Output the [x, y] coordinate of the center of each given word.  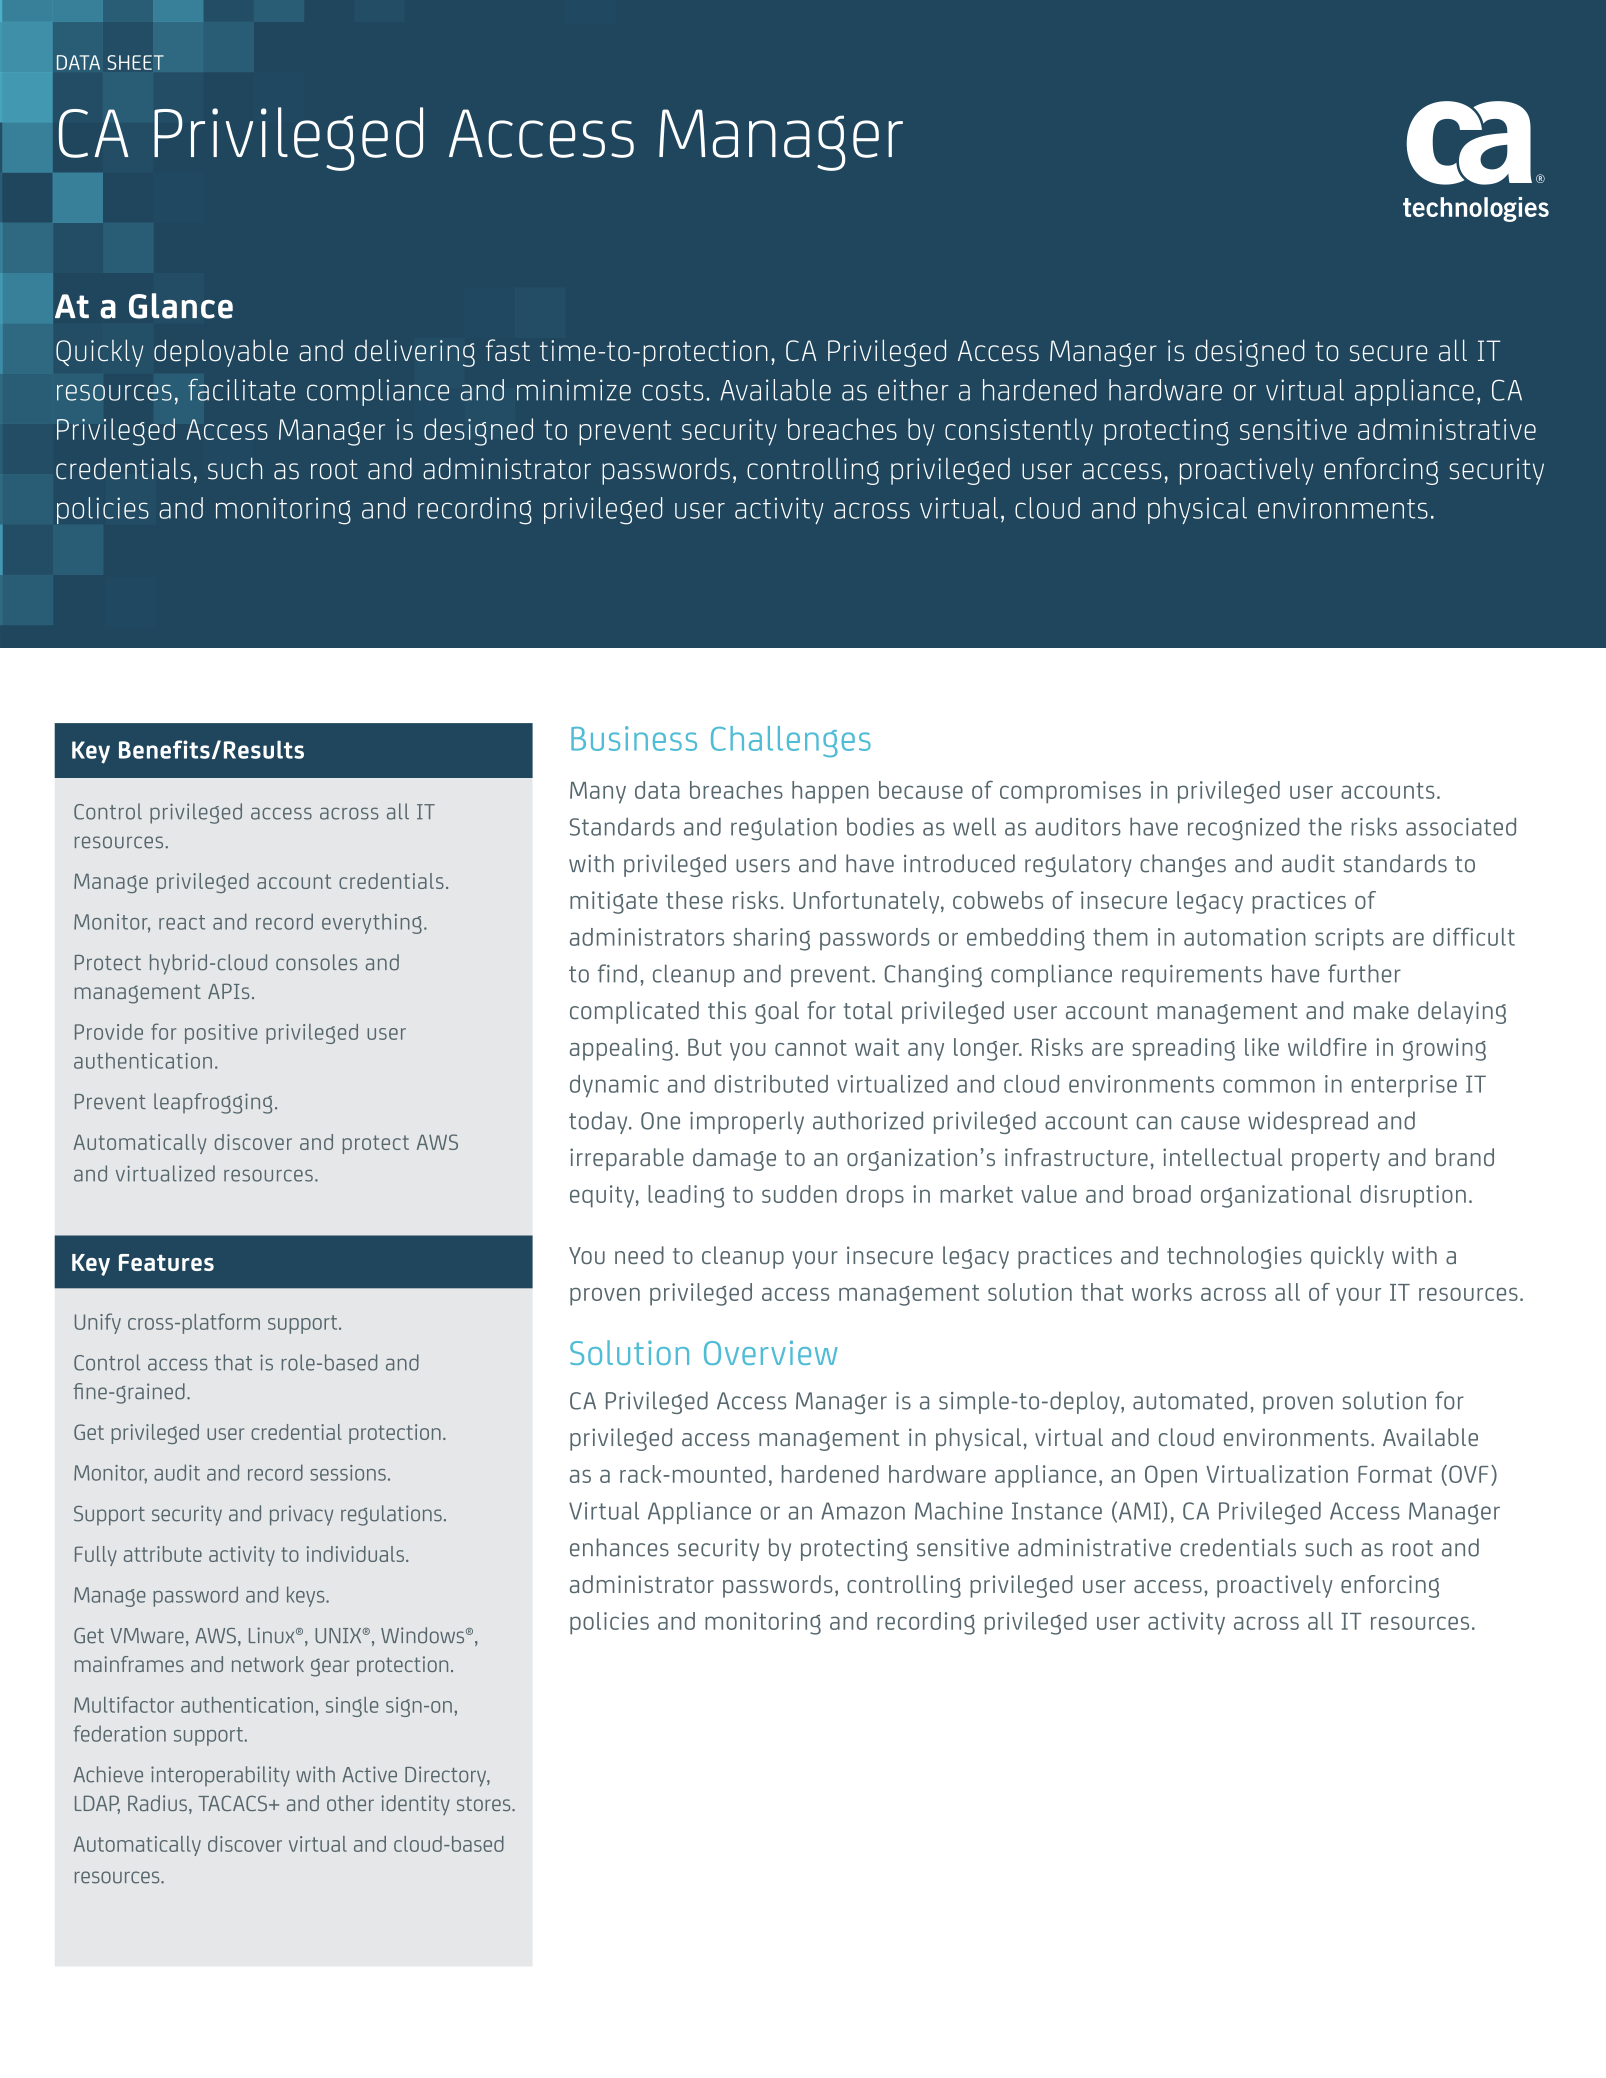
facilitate [241, 389]
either [913, 390]
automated [1190, 1400]
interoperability [220, 1776]
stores [485, 1804]
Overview [770, 1352]
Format [1395, 1474]
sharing [771, 939]
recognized [1243, 829]
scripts [1349, 939]
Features [166, 1262]
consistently [1019, 432]
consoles [316, 962]
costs [672, 391]
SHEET [136, 62]
